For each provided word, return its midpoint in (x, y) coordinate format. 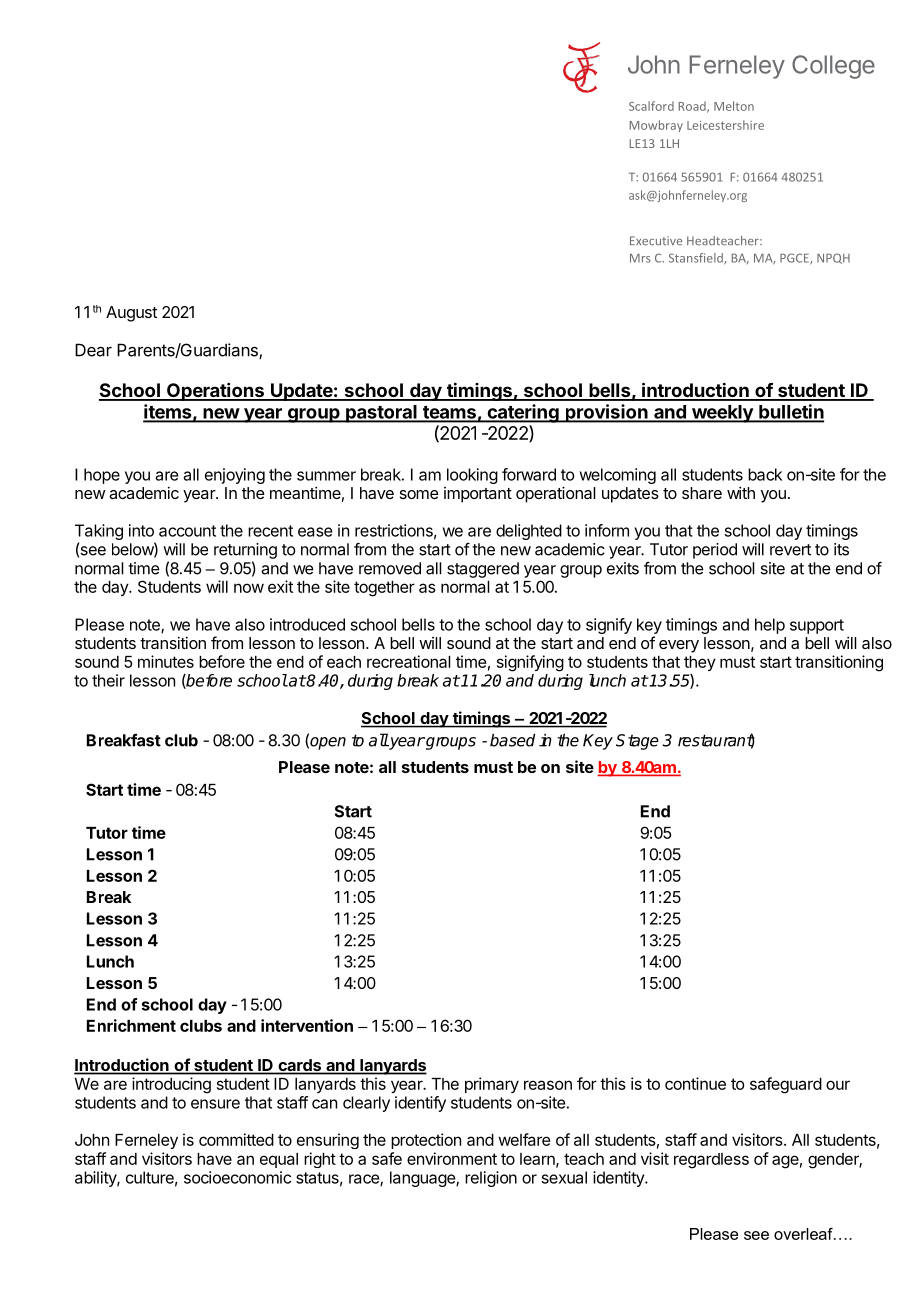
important (478, 495)
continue (695, 1083)
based (512, 740)
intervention (307, 1025)
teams (449, 413)
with (741, 493)
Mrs (640, 258)
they (700, 663)
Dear (93, 350)
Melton (734, 106)
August (131, 314)
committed (236, 1139)
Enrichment (131, 1025)
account (187, 531)
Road (693, 107)
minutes (166, 661)
